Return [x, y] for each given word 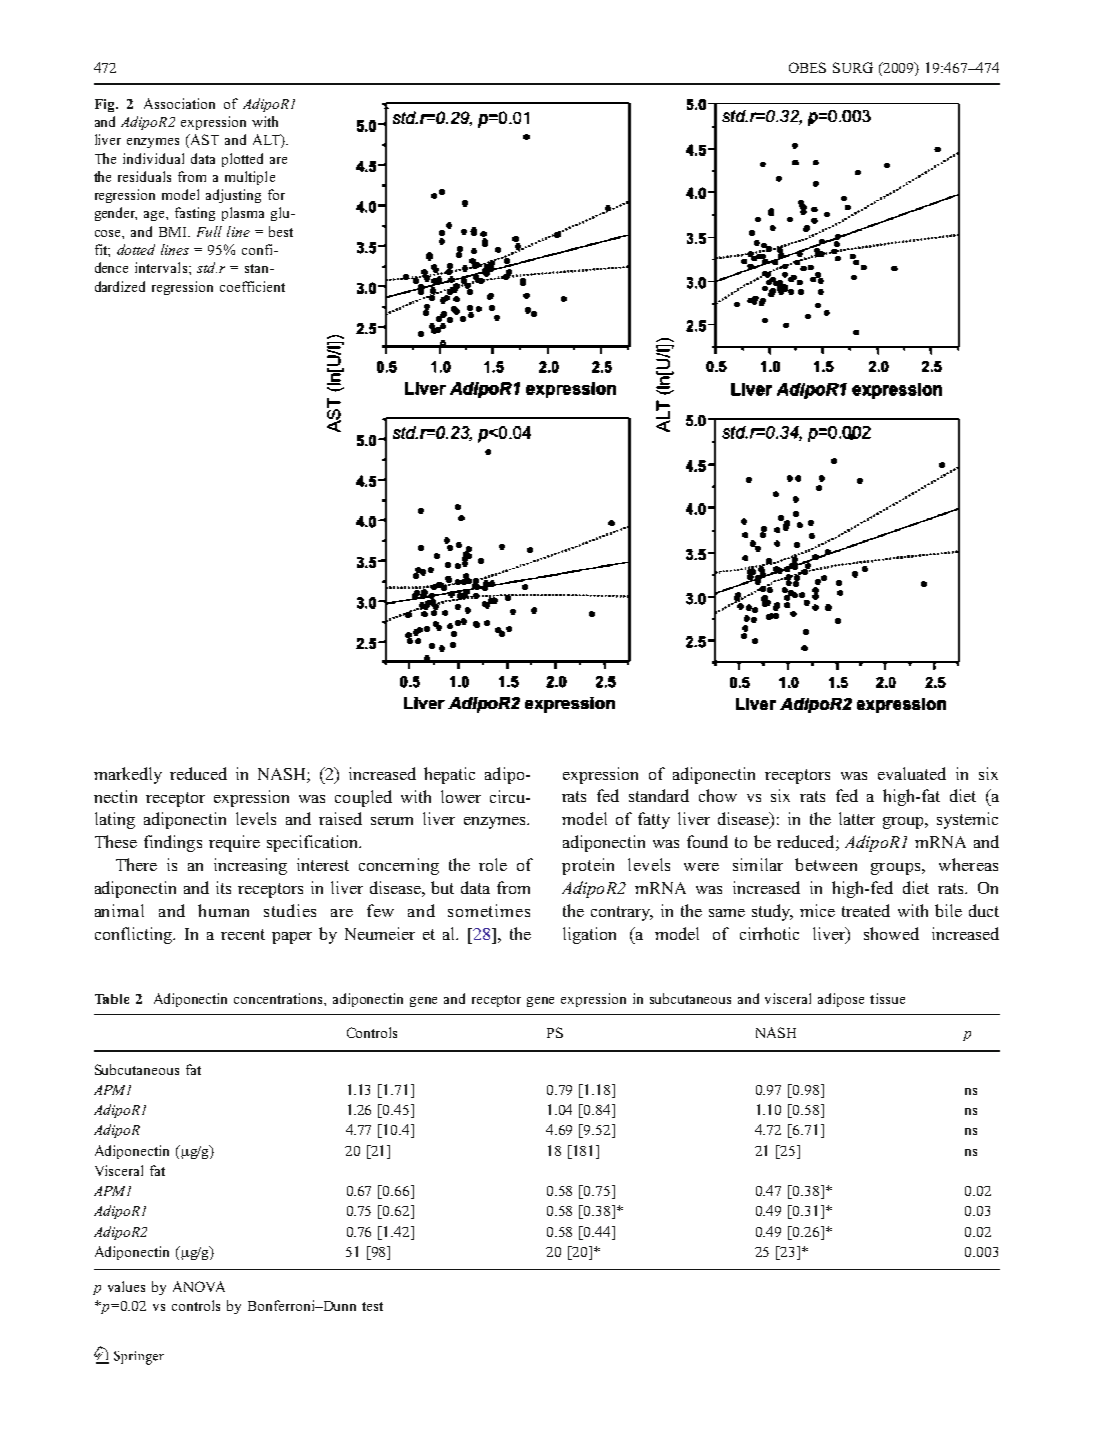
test [372, 1306]
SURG [853, 67]
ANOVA [199, 1286]
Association [179, 103]
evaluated [912, 773]
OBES [807, 67]
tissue [887, 998]
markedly [128, 775]
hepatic [449, 775]
